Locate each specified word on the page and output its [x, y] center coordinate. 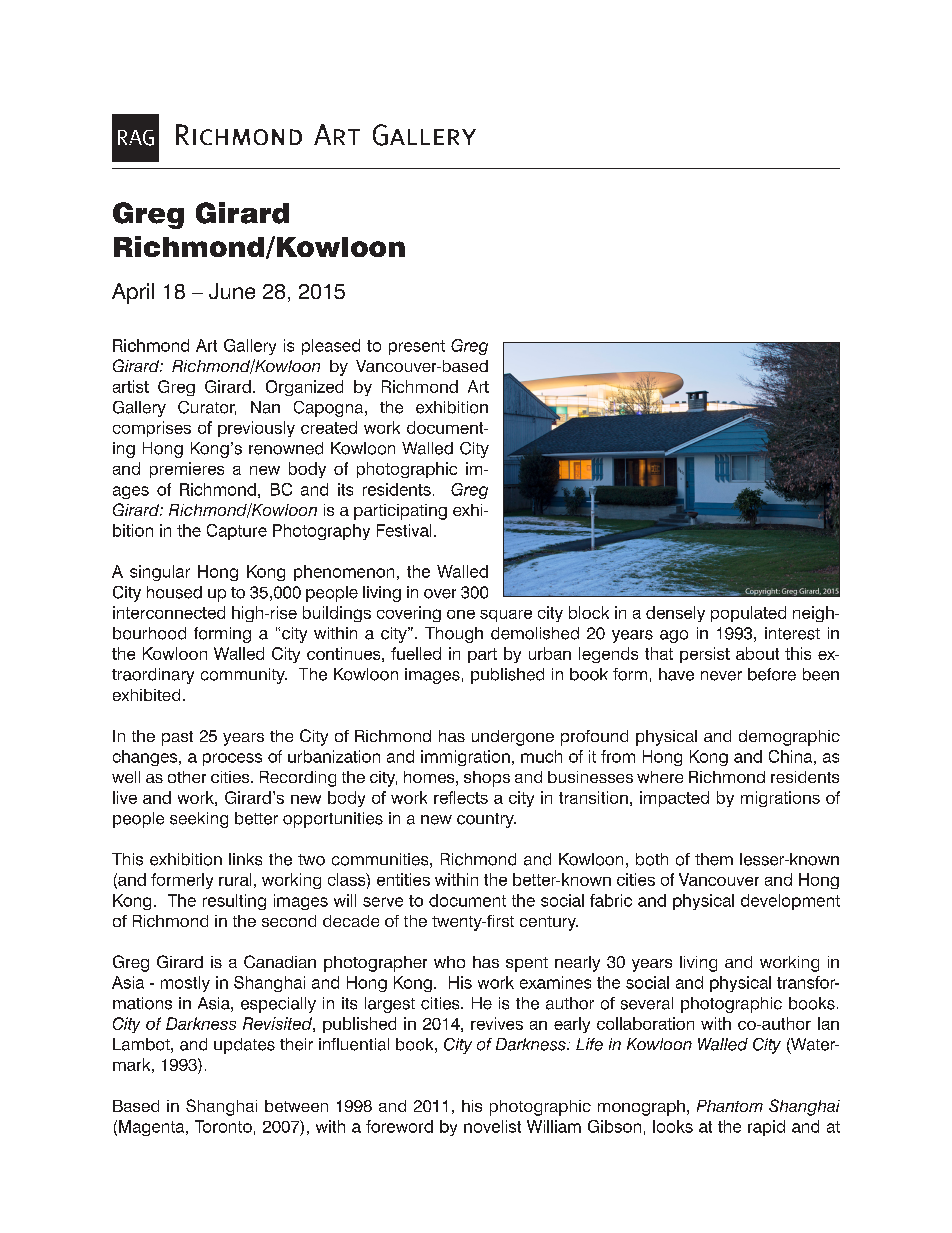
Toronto [223, 1126]
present [417, 347]
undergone [513, 738]
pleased [331, 347]
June [232, 291]
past [177, 738]
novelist [492, 1126]
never [721, 676]
